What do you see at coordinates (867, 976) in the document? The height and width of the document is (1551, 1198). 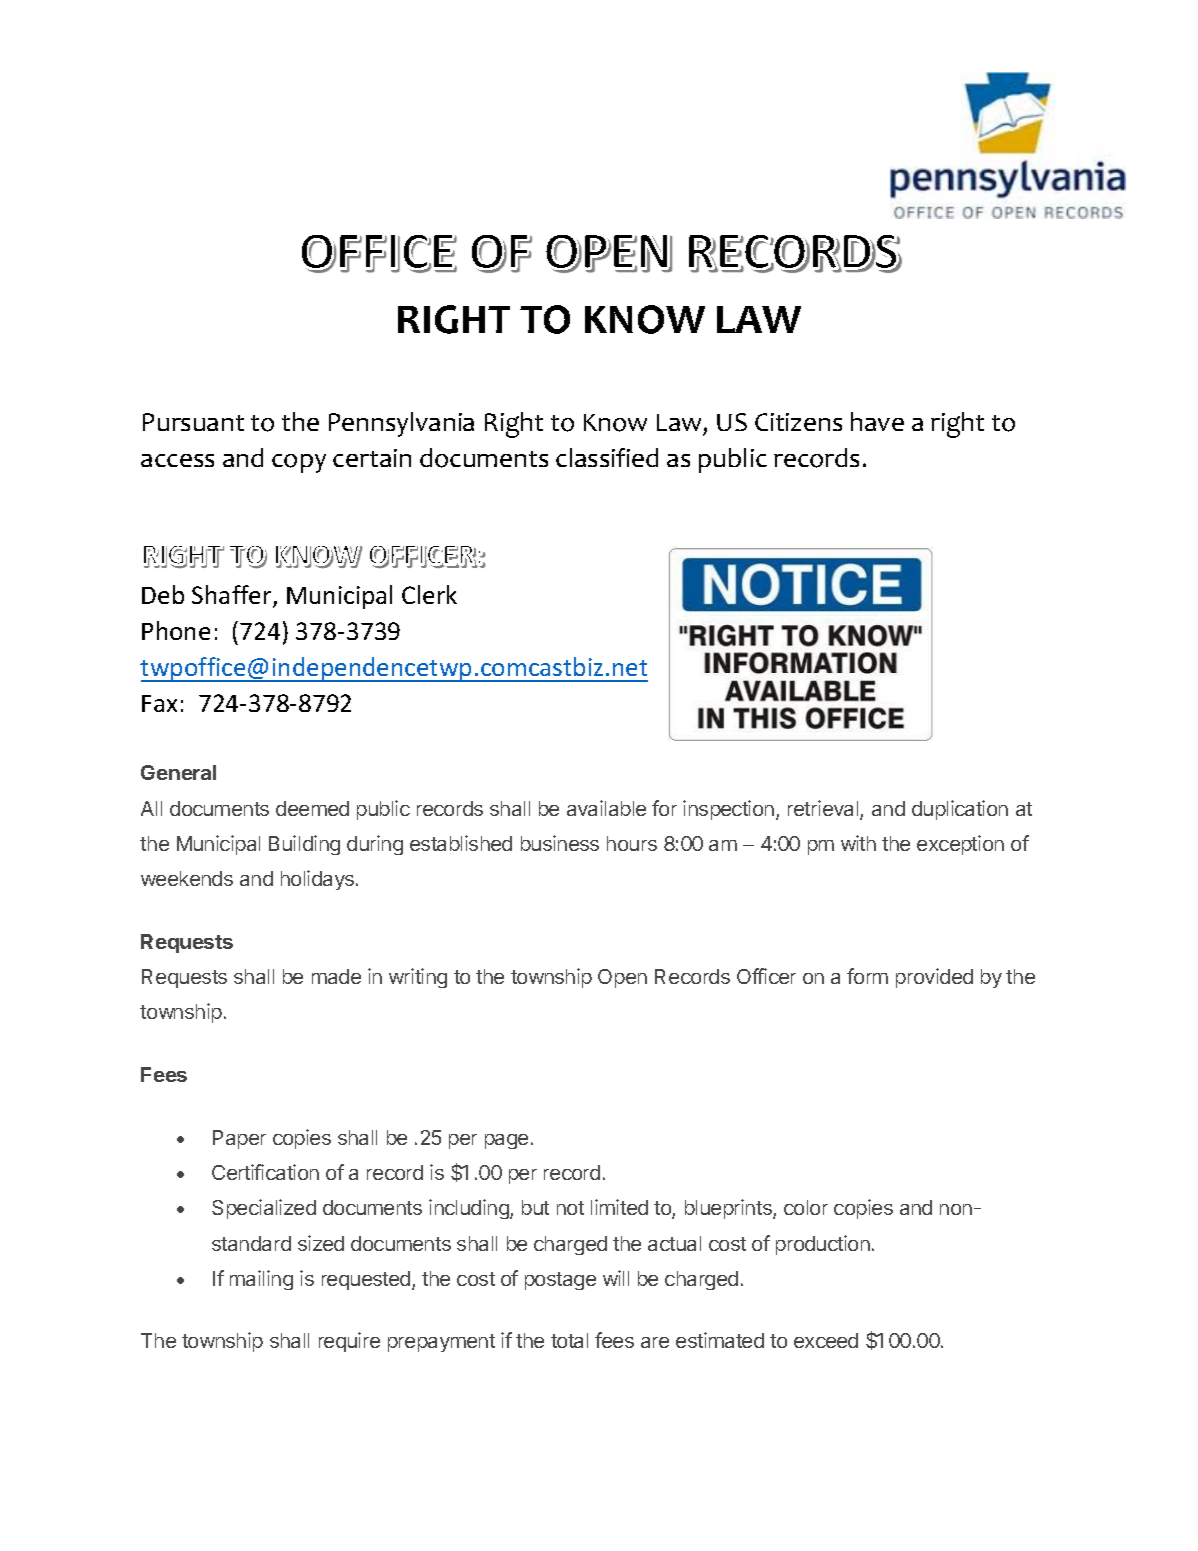 I see `form` at bounding box center [867, 976].
